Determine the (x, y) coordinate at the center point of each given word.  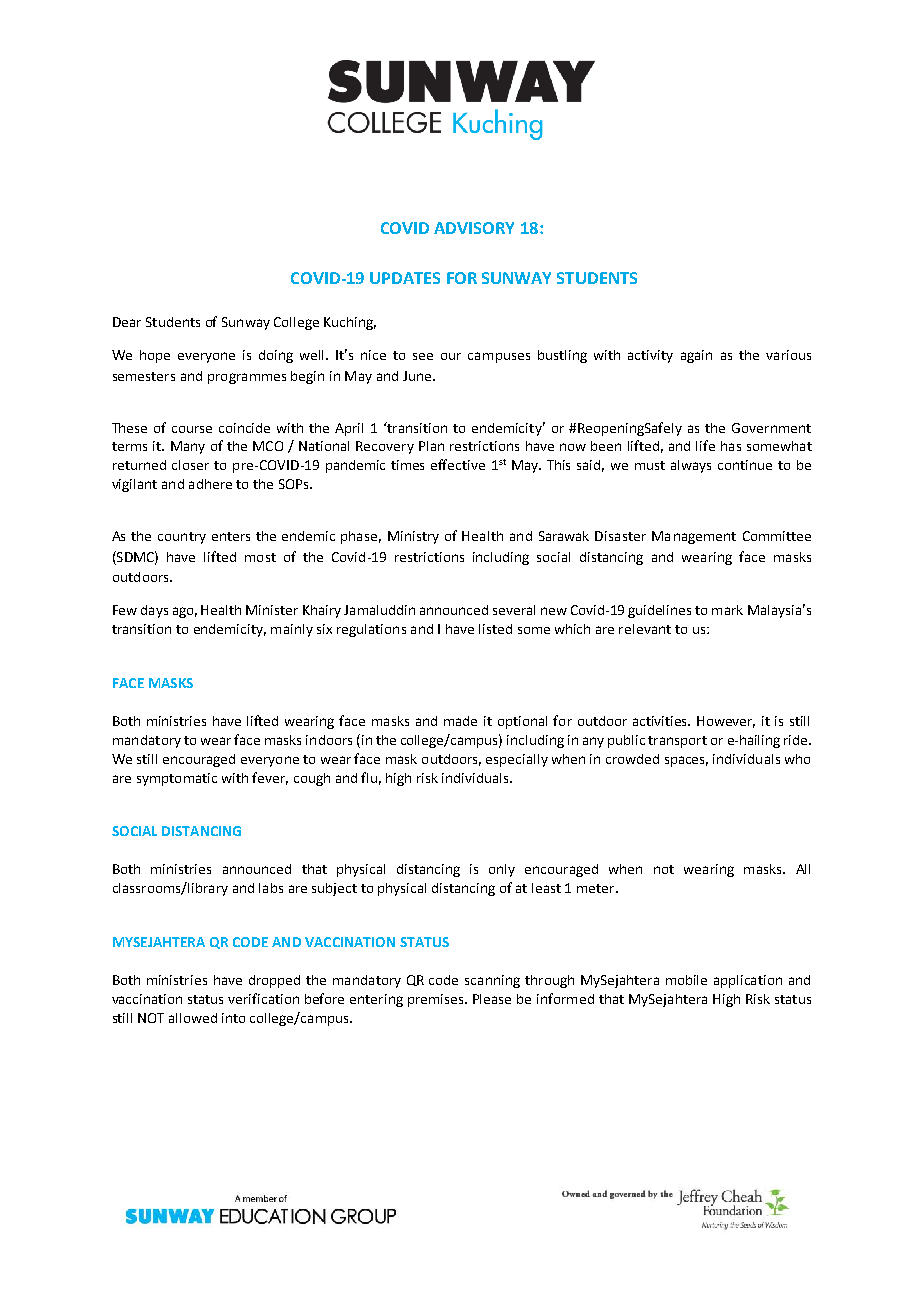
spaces (686, 761)
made (460, 721)
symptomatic (177, 779)
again (696, 356)
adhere (210, 484)
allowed (193, 1018)
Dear (127, 322)
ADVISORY (474, 228)
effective (458, 464)
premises (437, 1000)
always (691, 466)
